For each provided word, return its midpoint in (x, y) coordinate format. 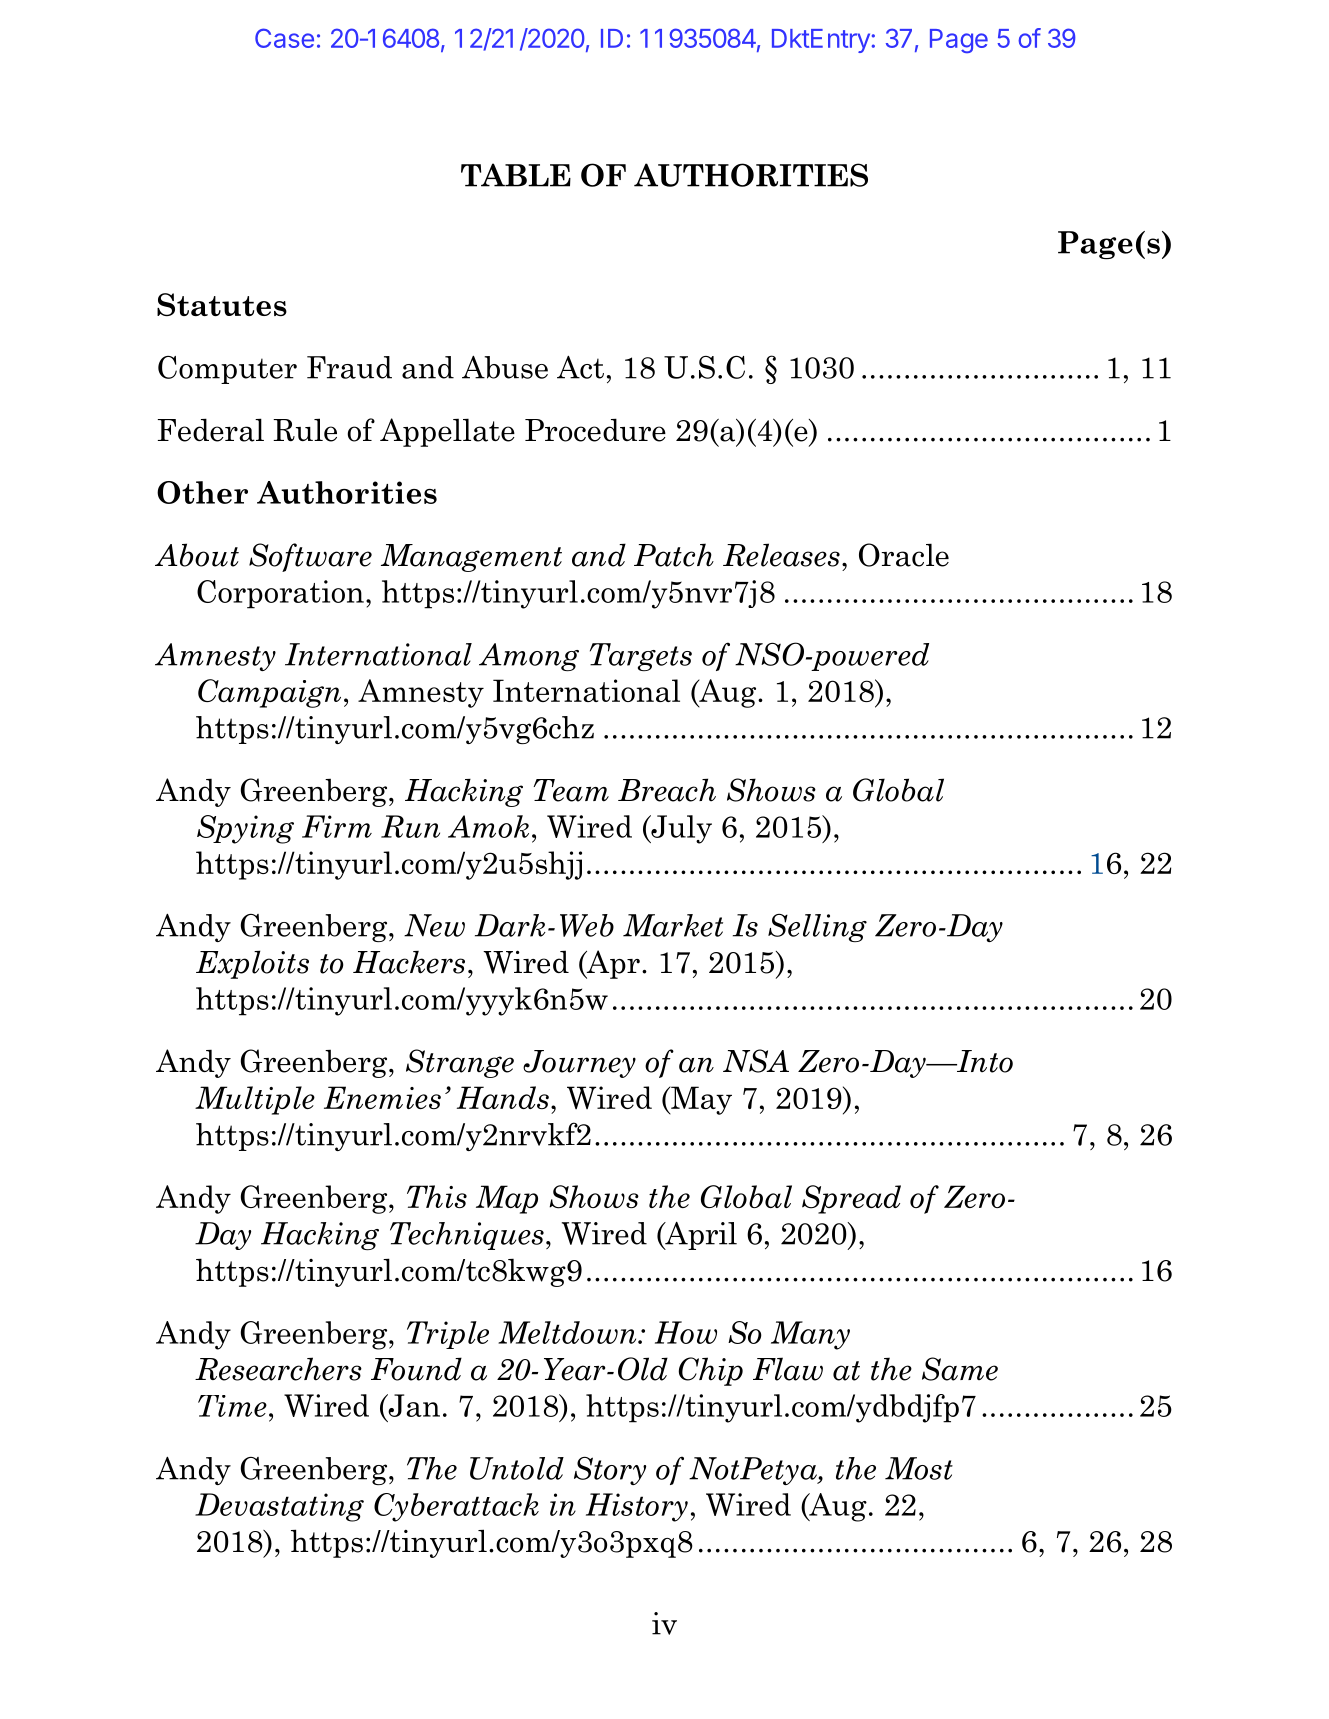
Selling (817, 928)
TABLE (516, 175)
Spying (245, 829)
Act (580, 367)
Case (284, 38)
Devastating (279, 1507)
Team (571, 790)
